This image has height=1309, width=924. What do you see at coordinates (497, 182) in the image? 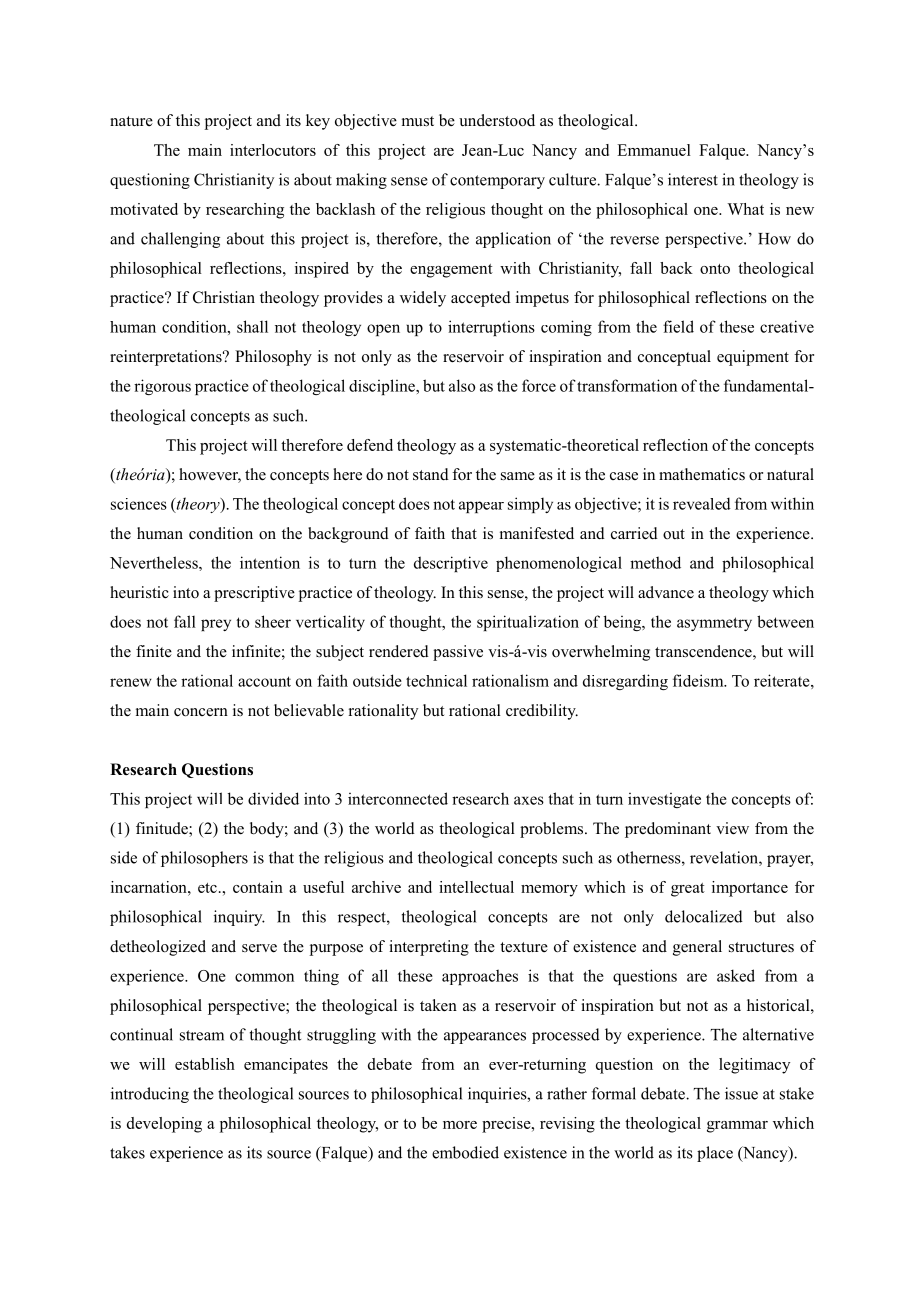
I see `contemporary` at bounding box center [497, 182].
